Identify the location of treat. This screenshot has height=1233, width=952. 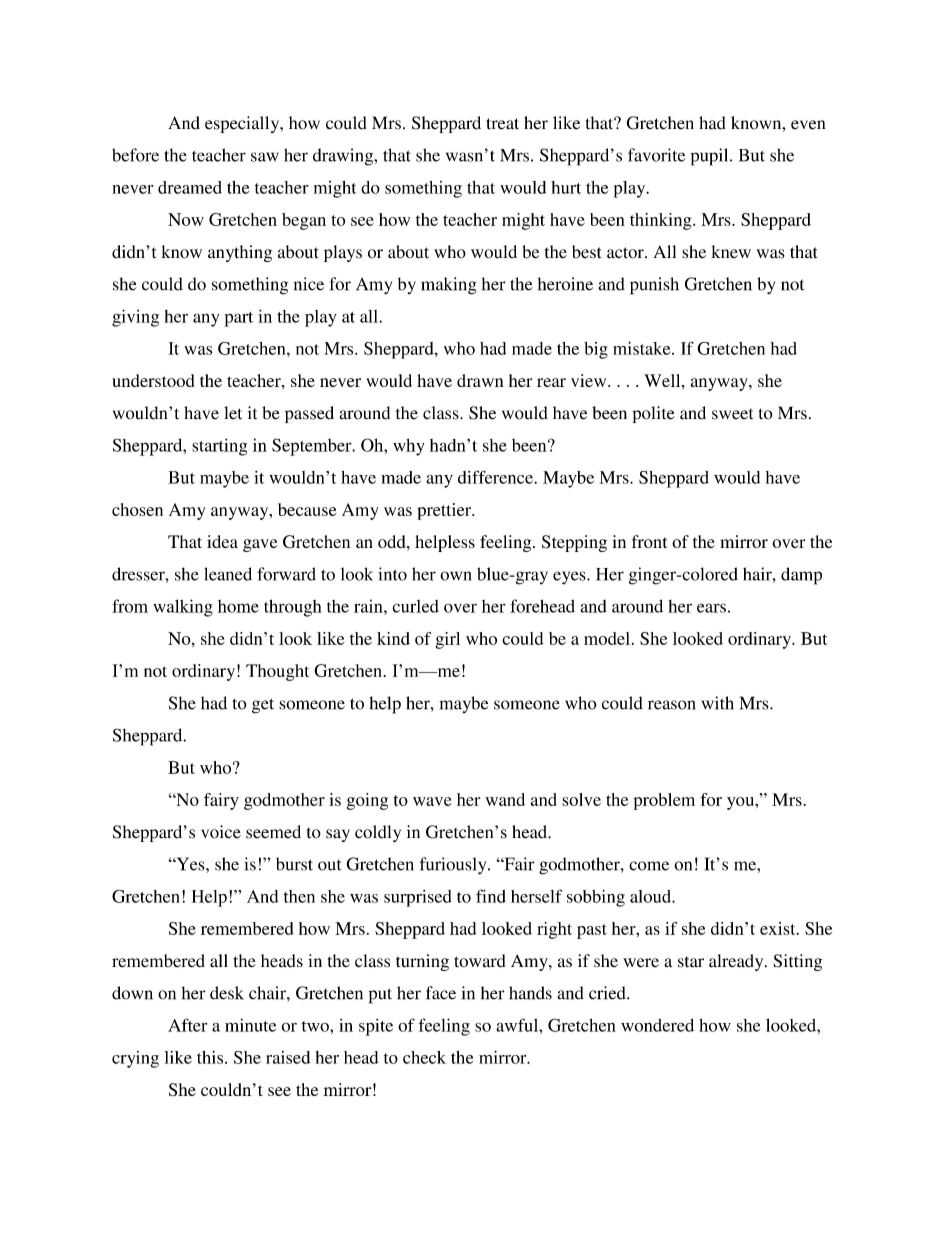
(503, 124).
